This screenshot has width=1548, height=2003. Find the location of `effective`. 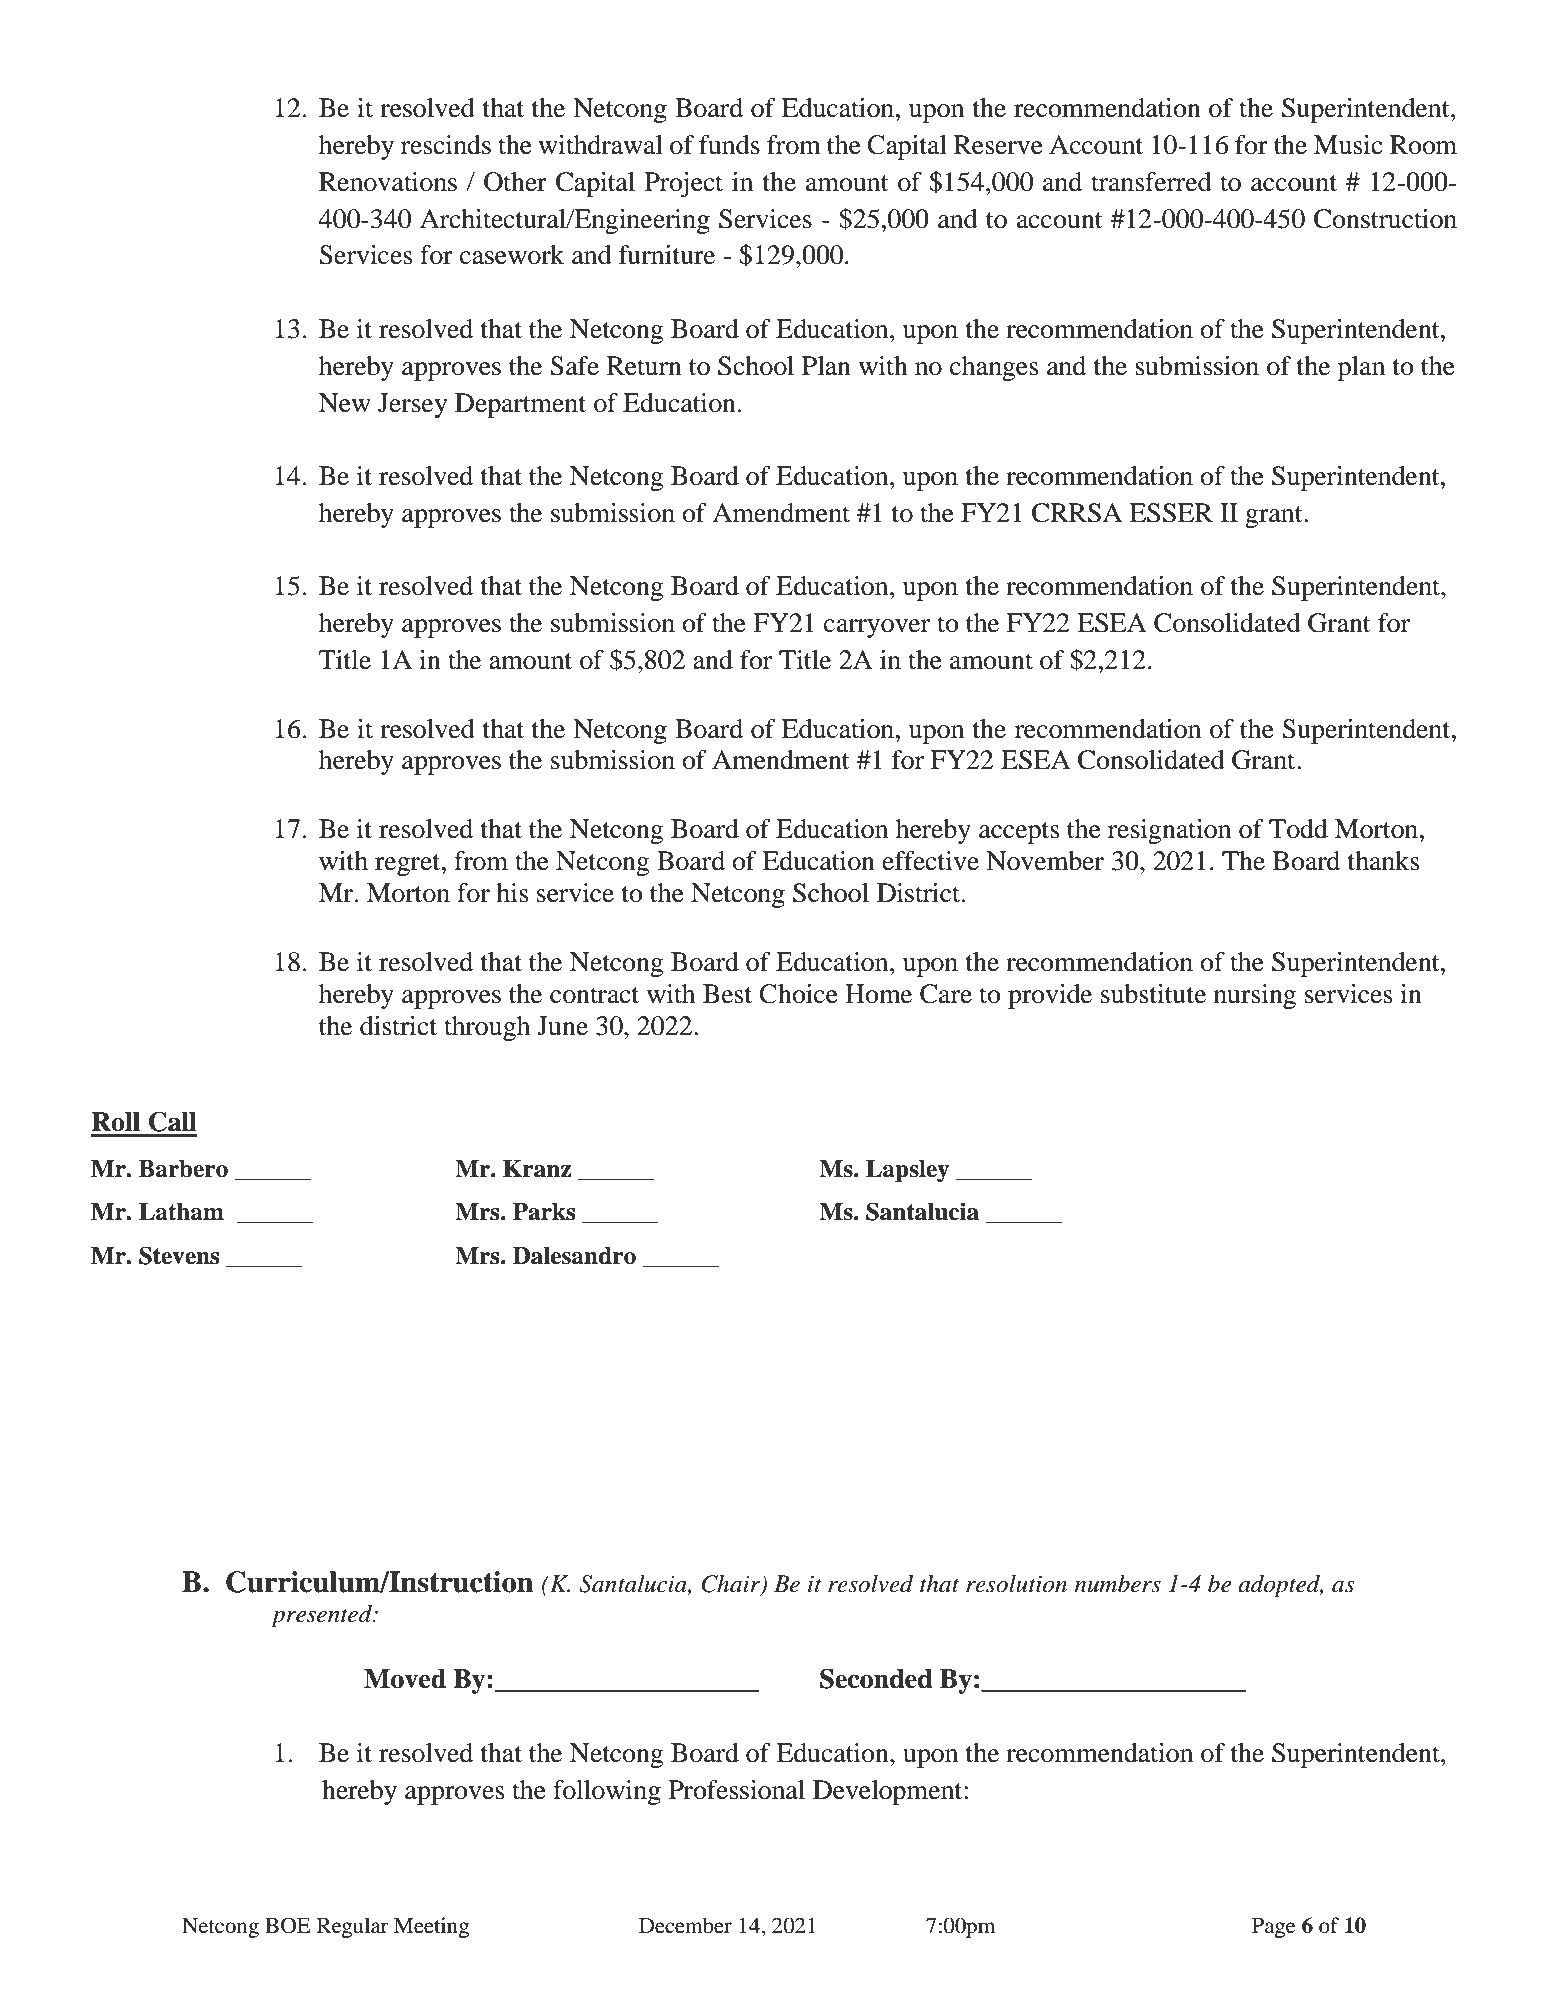

effective is located at coordinates (930, 861).
